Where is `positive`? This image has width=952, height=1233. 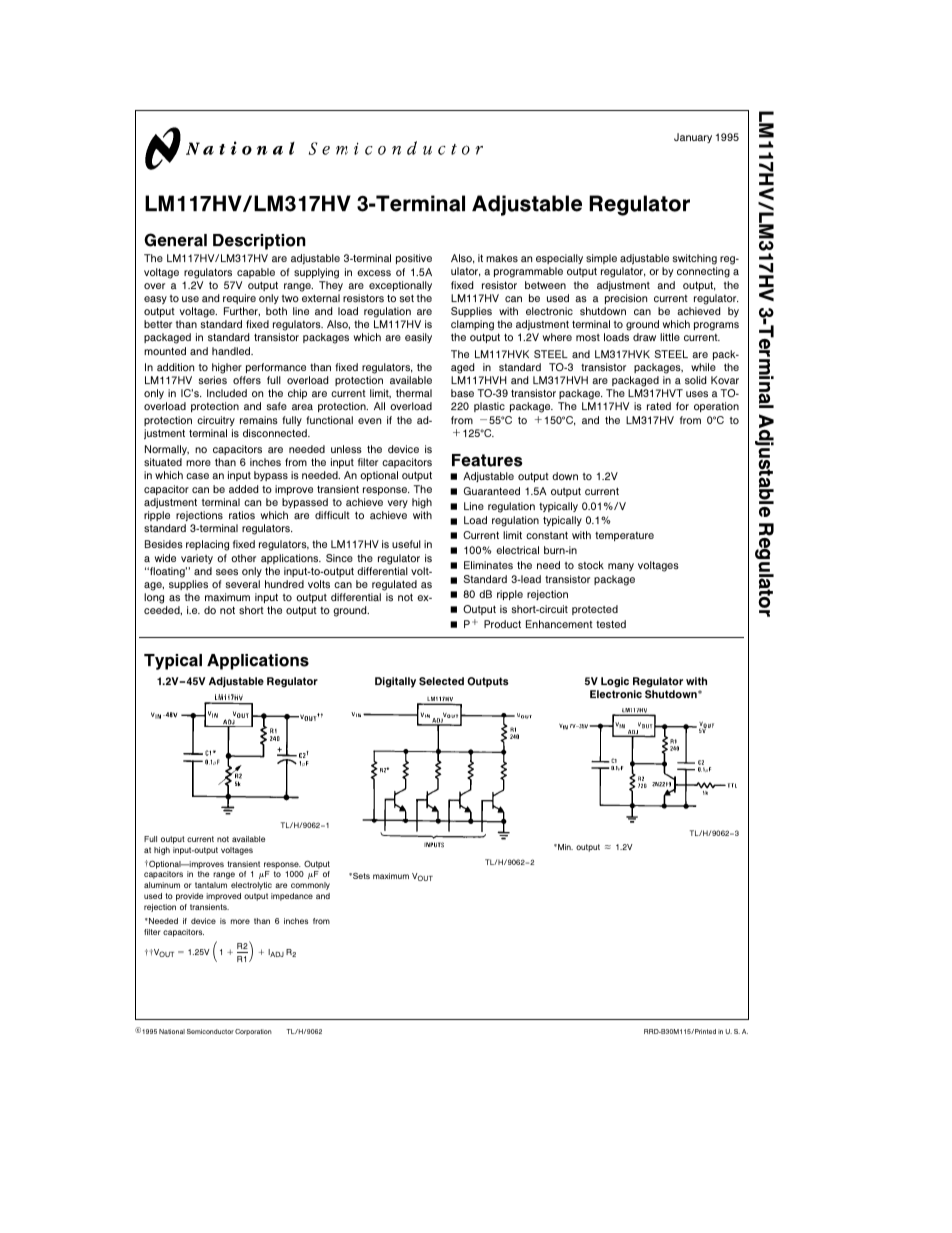
positive is located at coordinates (414, 259).
